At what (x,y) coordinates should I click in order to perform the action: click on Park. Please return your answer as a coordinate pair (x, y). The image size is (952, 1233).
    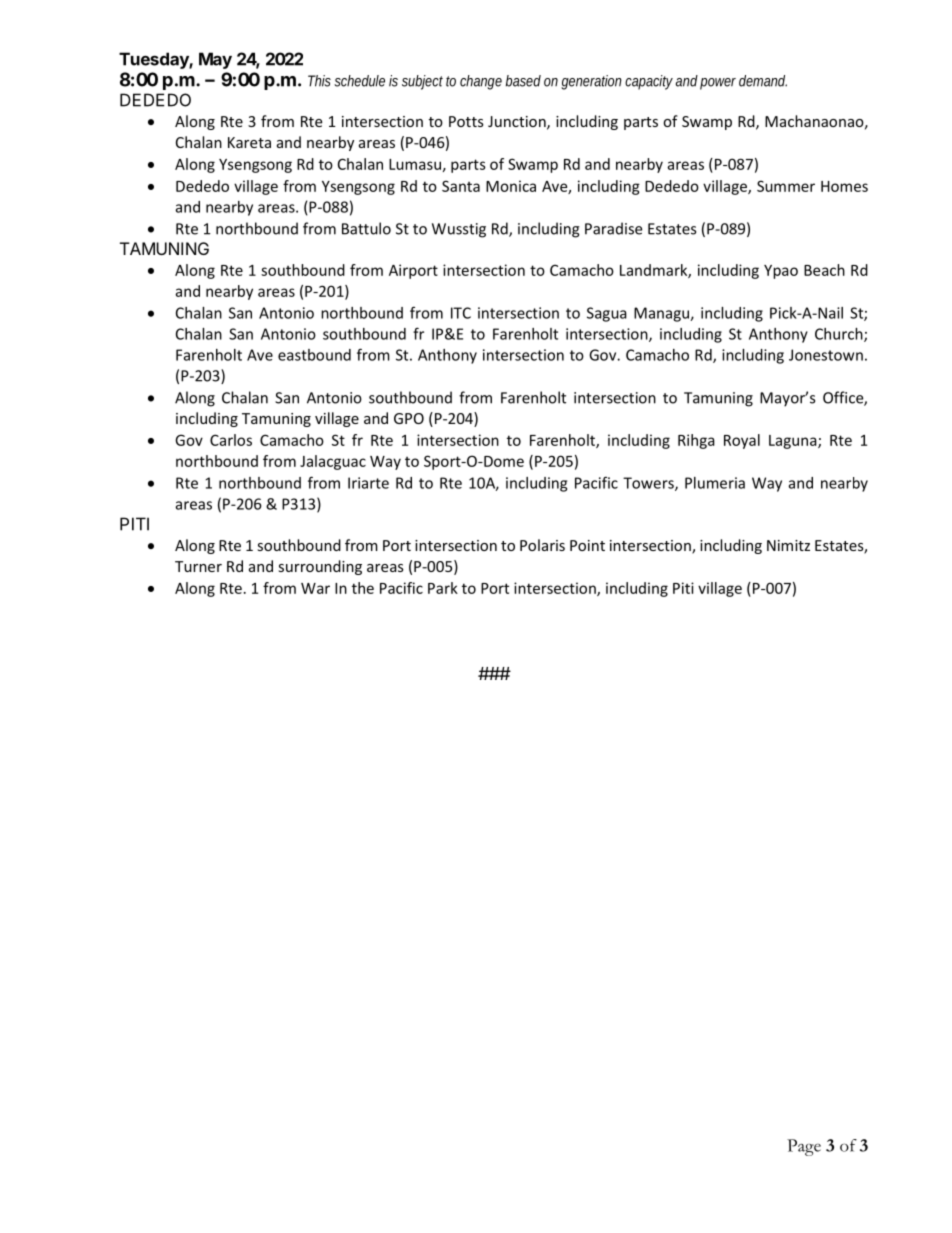
    Looking at the image, I should click on (443, 588).
